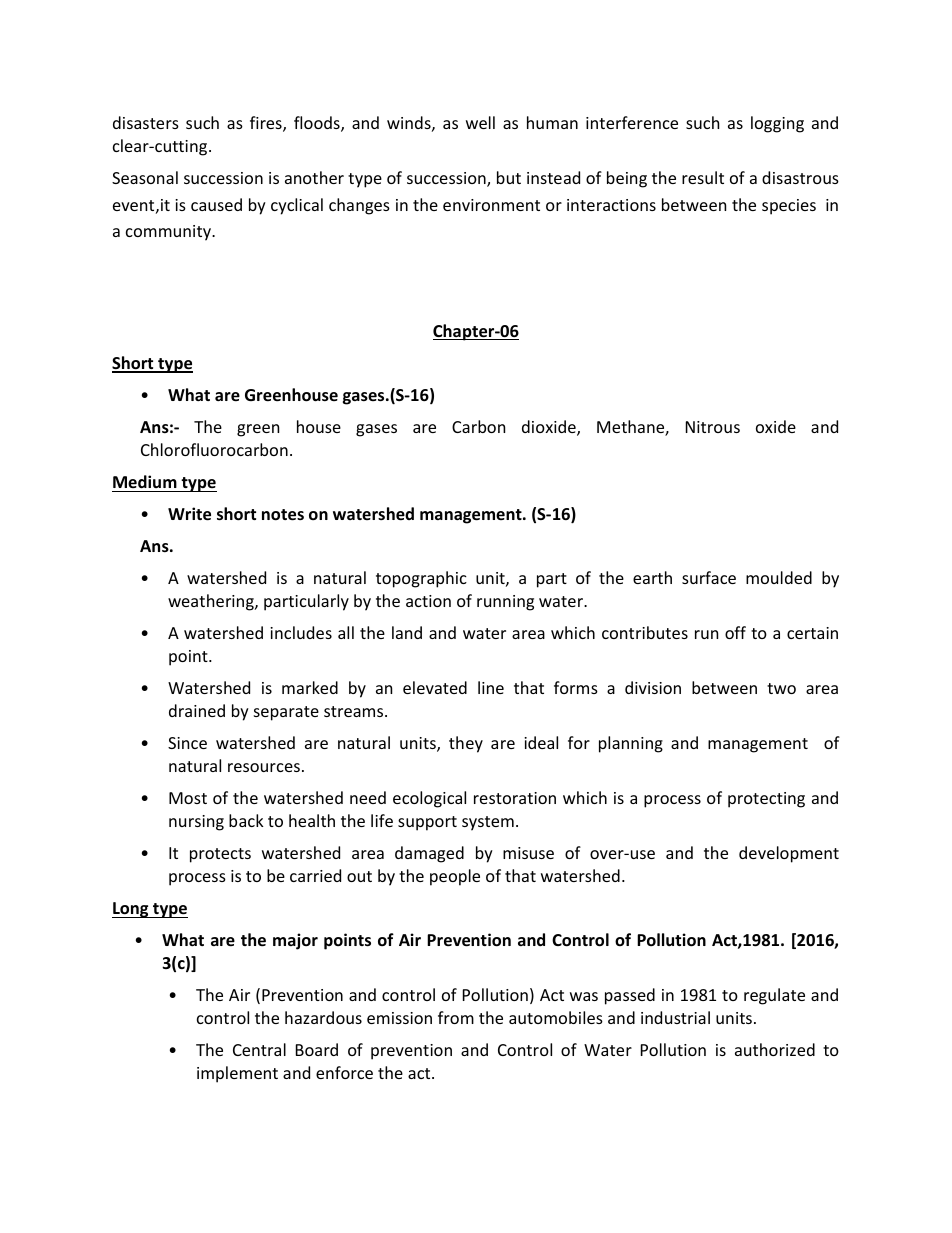 This document has height=1233, width=952. I want to click on weathering, so click(212, 602).
